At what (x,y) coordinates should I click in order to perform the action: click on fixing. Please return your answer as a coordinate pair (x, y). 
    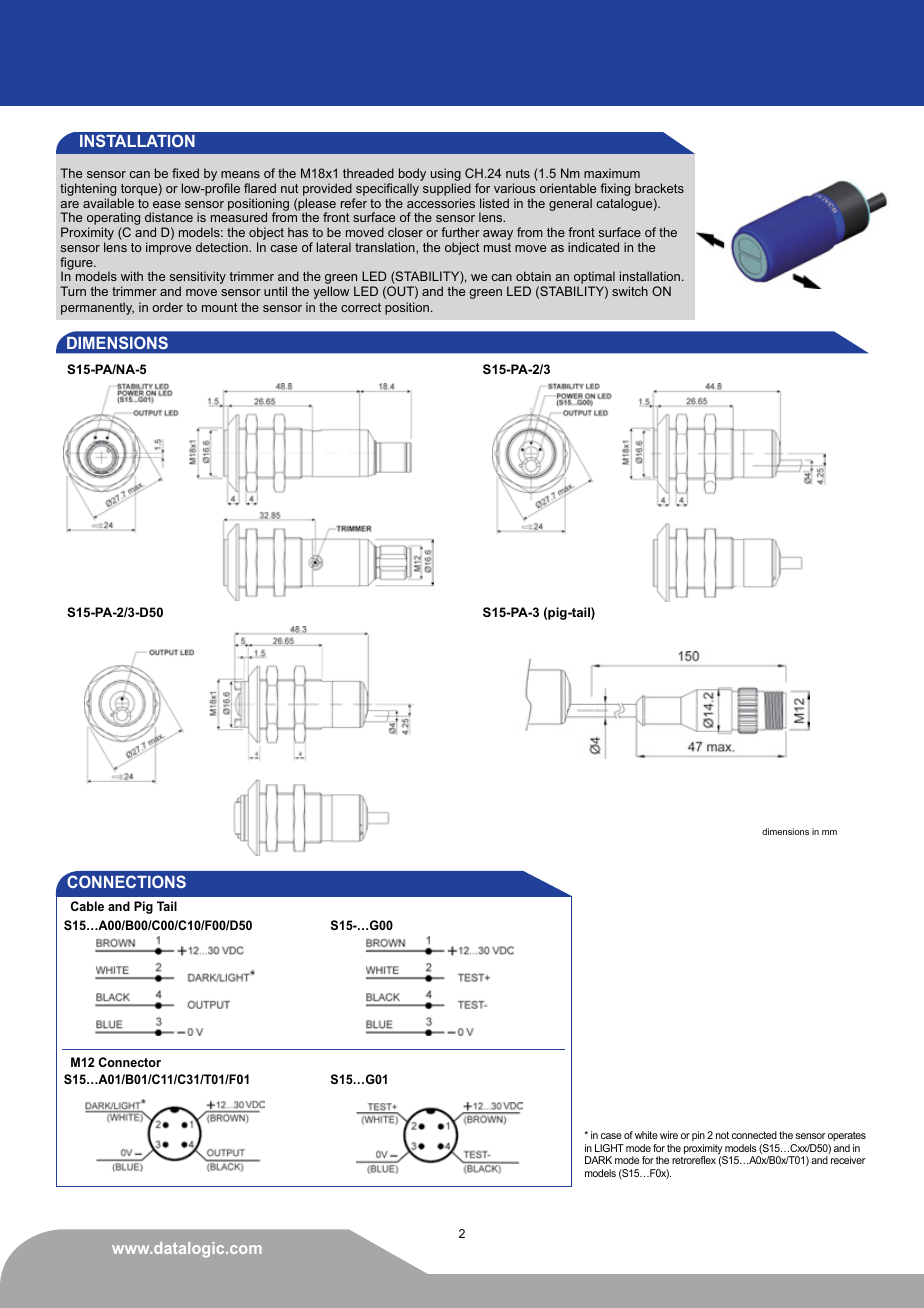
    Looking at the image, I should click on (615, 191).
